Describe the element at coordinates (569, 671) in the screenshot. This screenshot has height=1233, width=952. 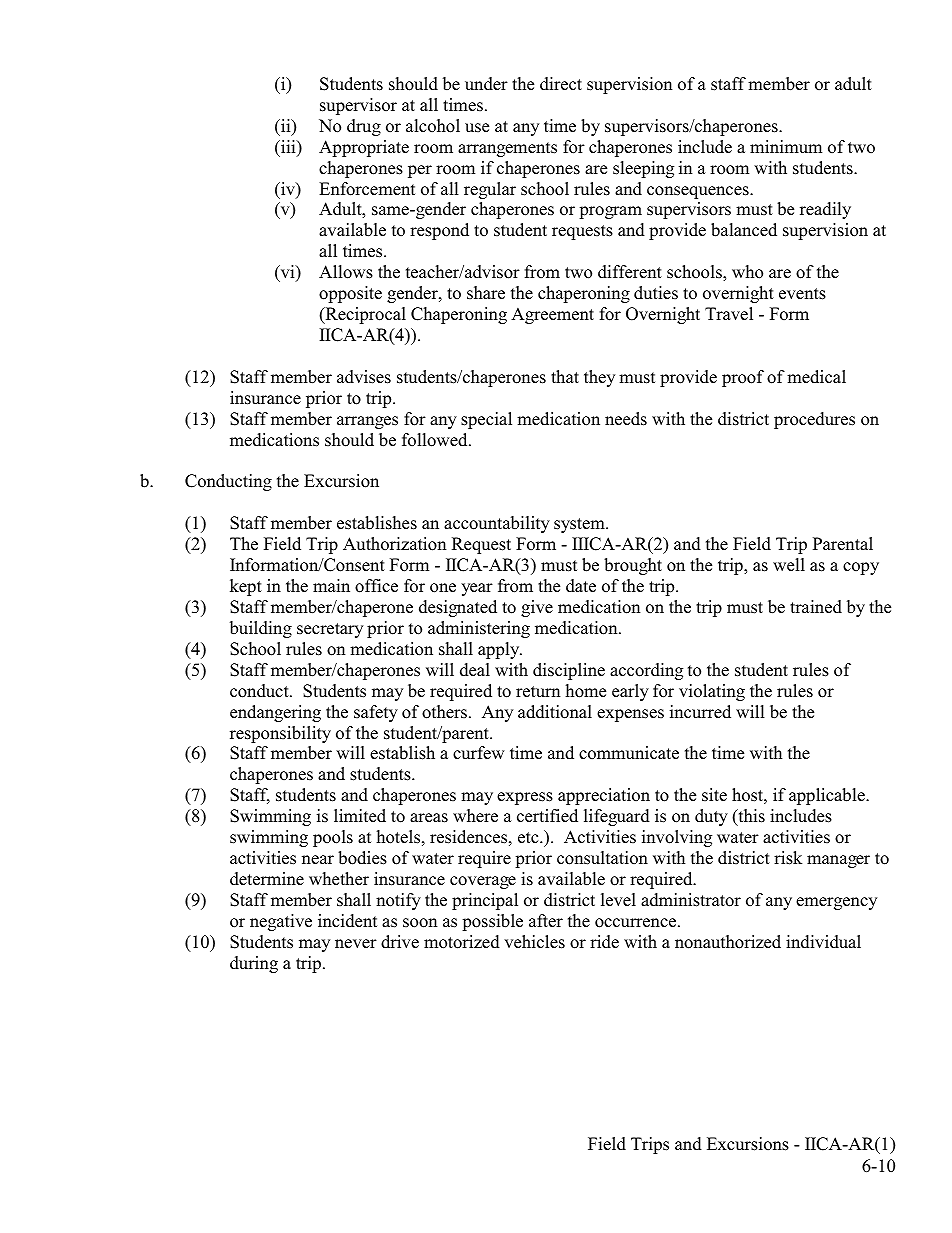
I see `discipline` at that location.
